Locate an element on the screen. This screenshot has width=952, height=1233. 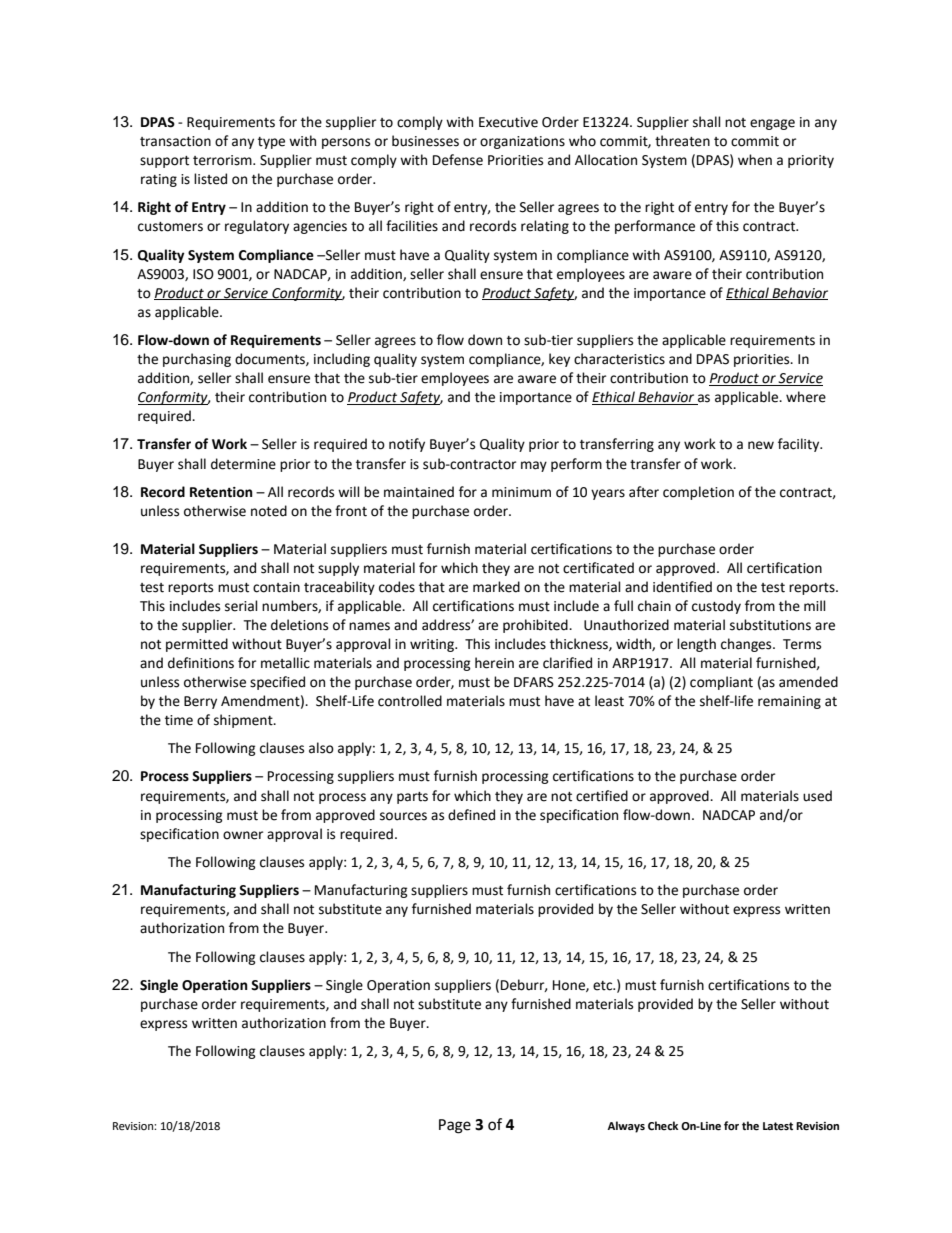
Defense is located at coordinates (458, 160).
